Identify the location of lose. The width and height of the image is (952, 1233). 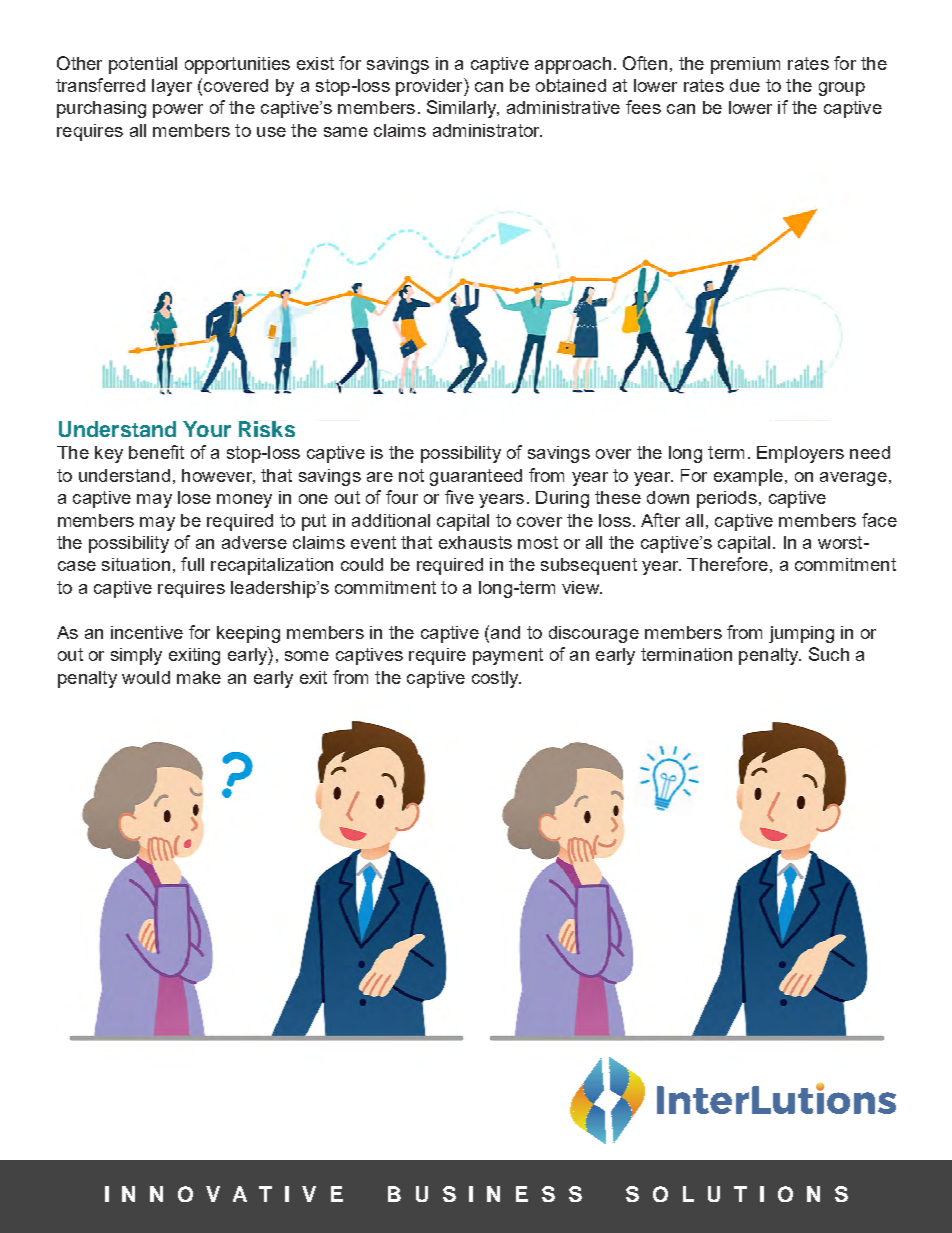
(194, 497).
